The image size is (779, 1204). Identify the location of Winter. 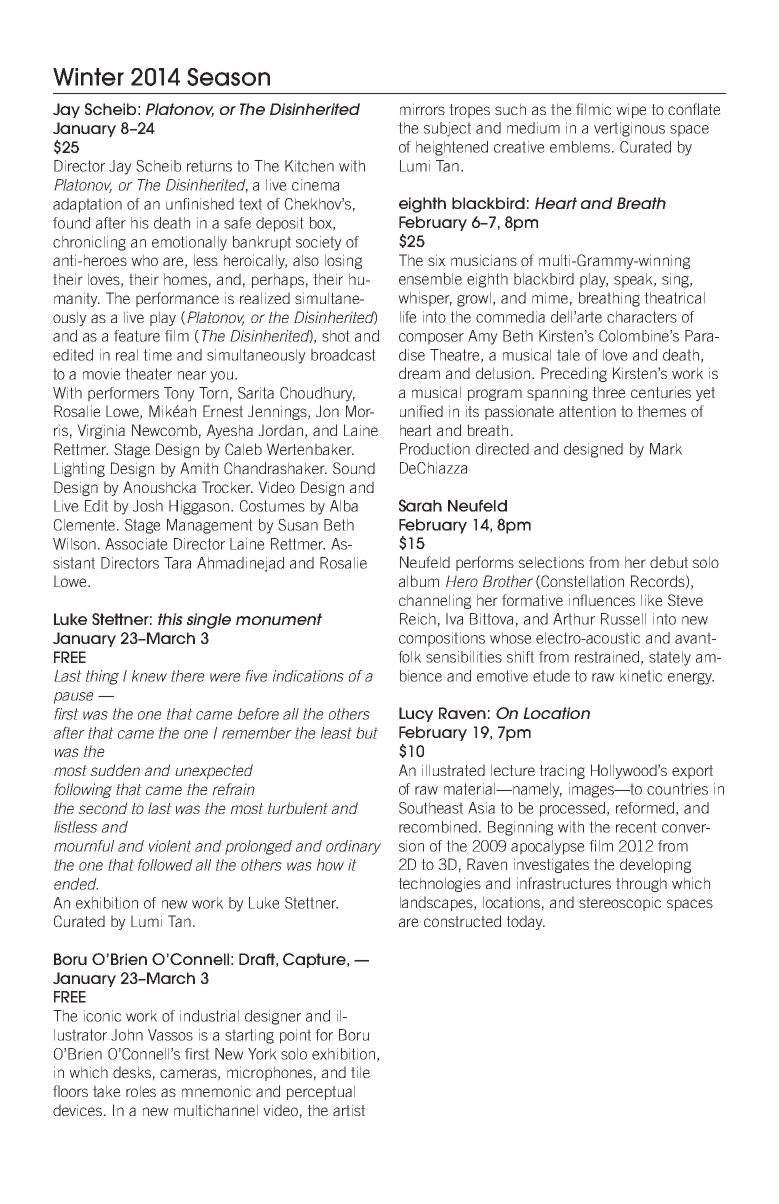
(88, 77).
